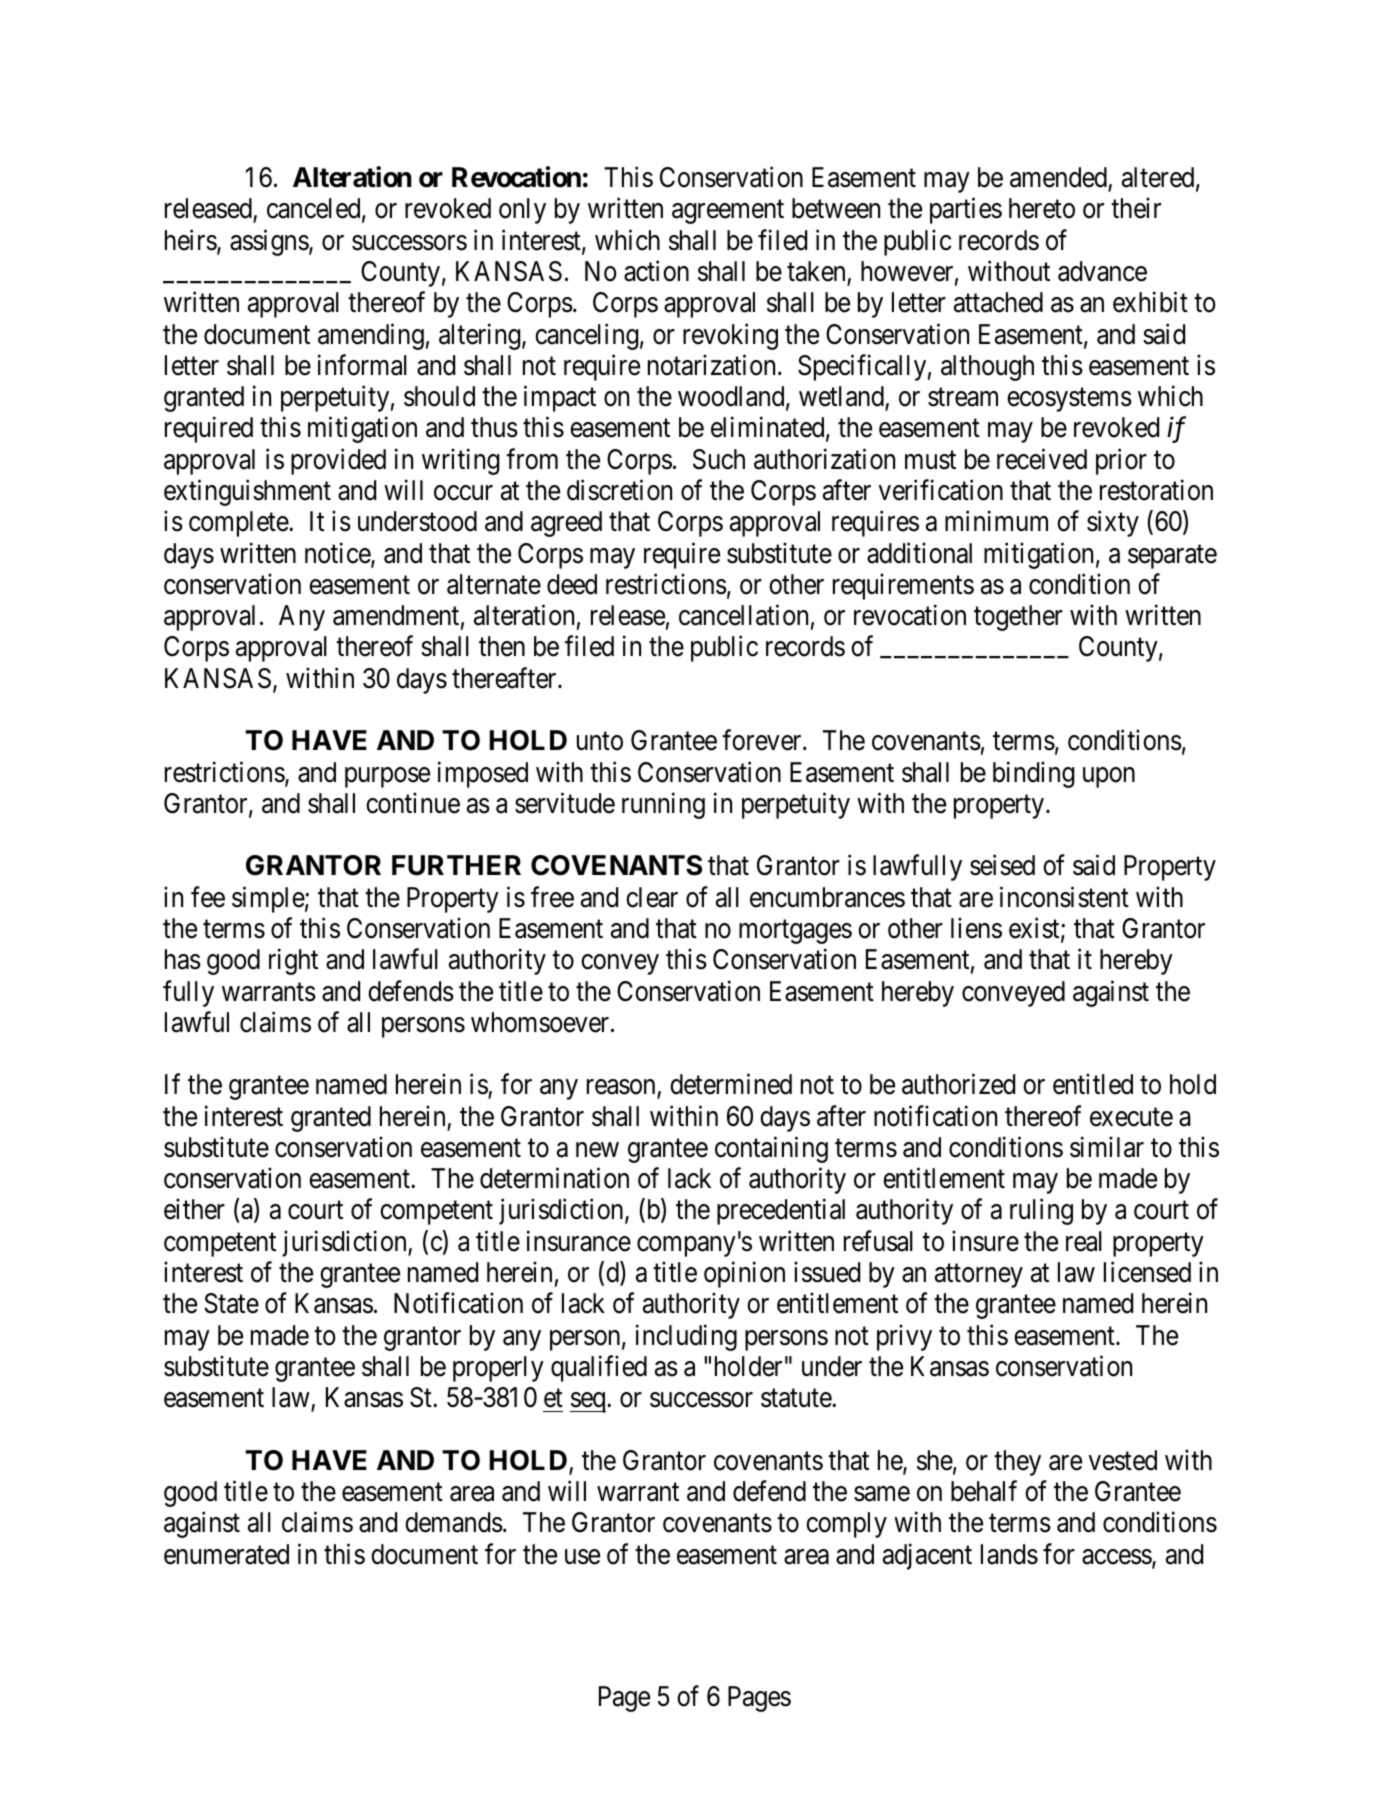 The image size is (1387, 1795). Describe the element at coordinates (293, 962) in the screenshot. I see `right` at that location.
